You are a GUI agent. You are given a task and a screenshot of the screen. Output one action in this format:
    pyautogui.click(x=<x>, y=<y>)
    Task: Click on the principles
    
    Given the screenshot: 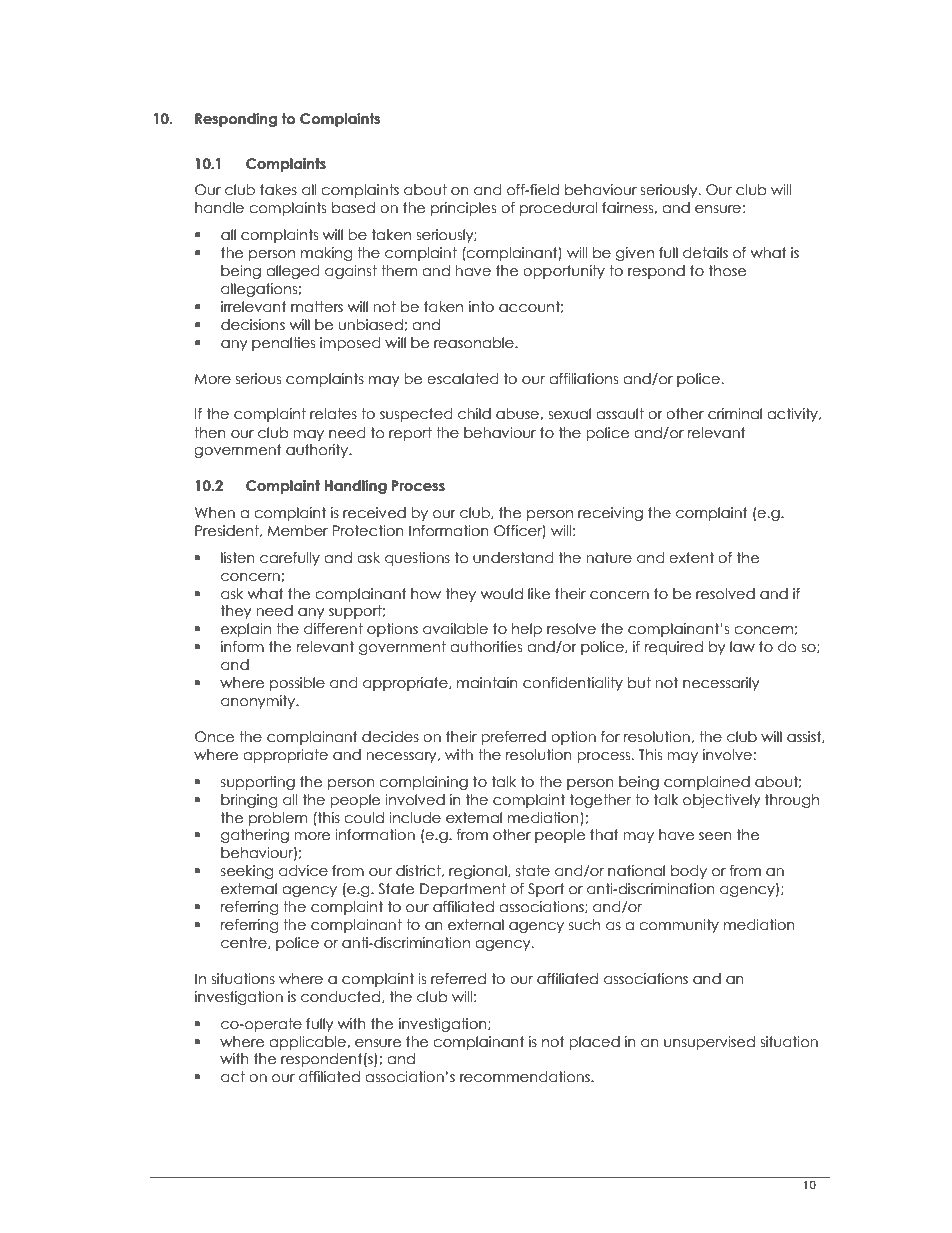 What is the action you would take?
    pyautogui.click(x=463, y=209)
